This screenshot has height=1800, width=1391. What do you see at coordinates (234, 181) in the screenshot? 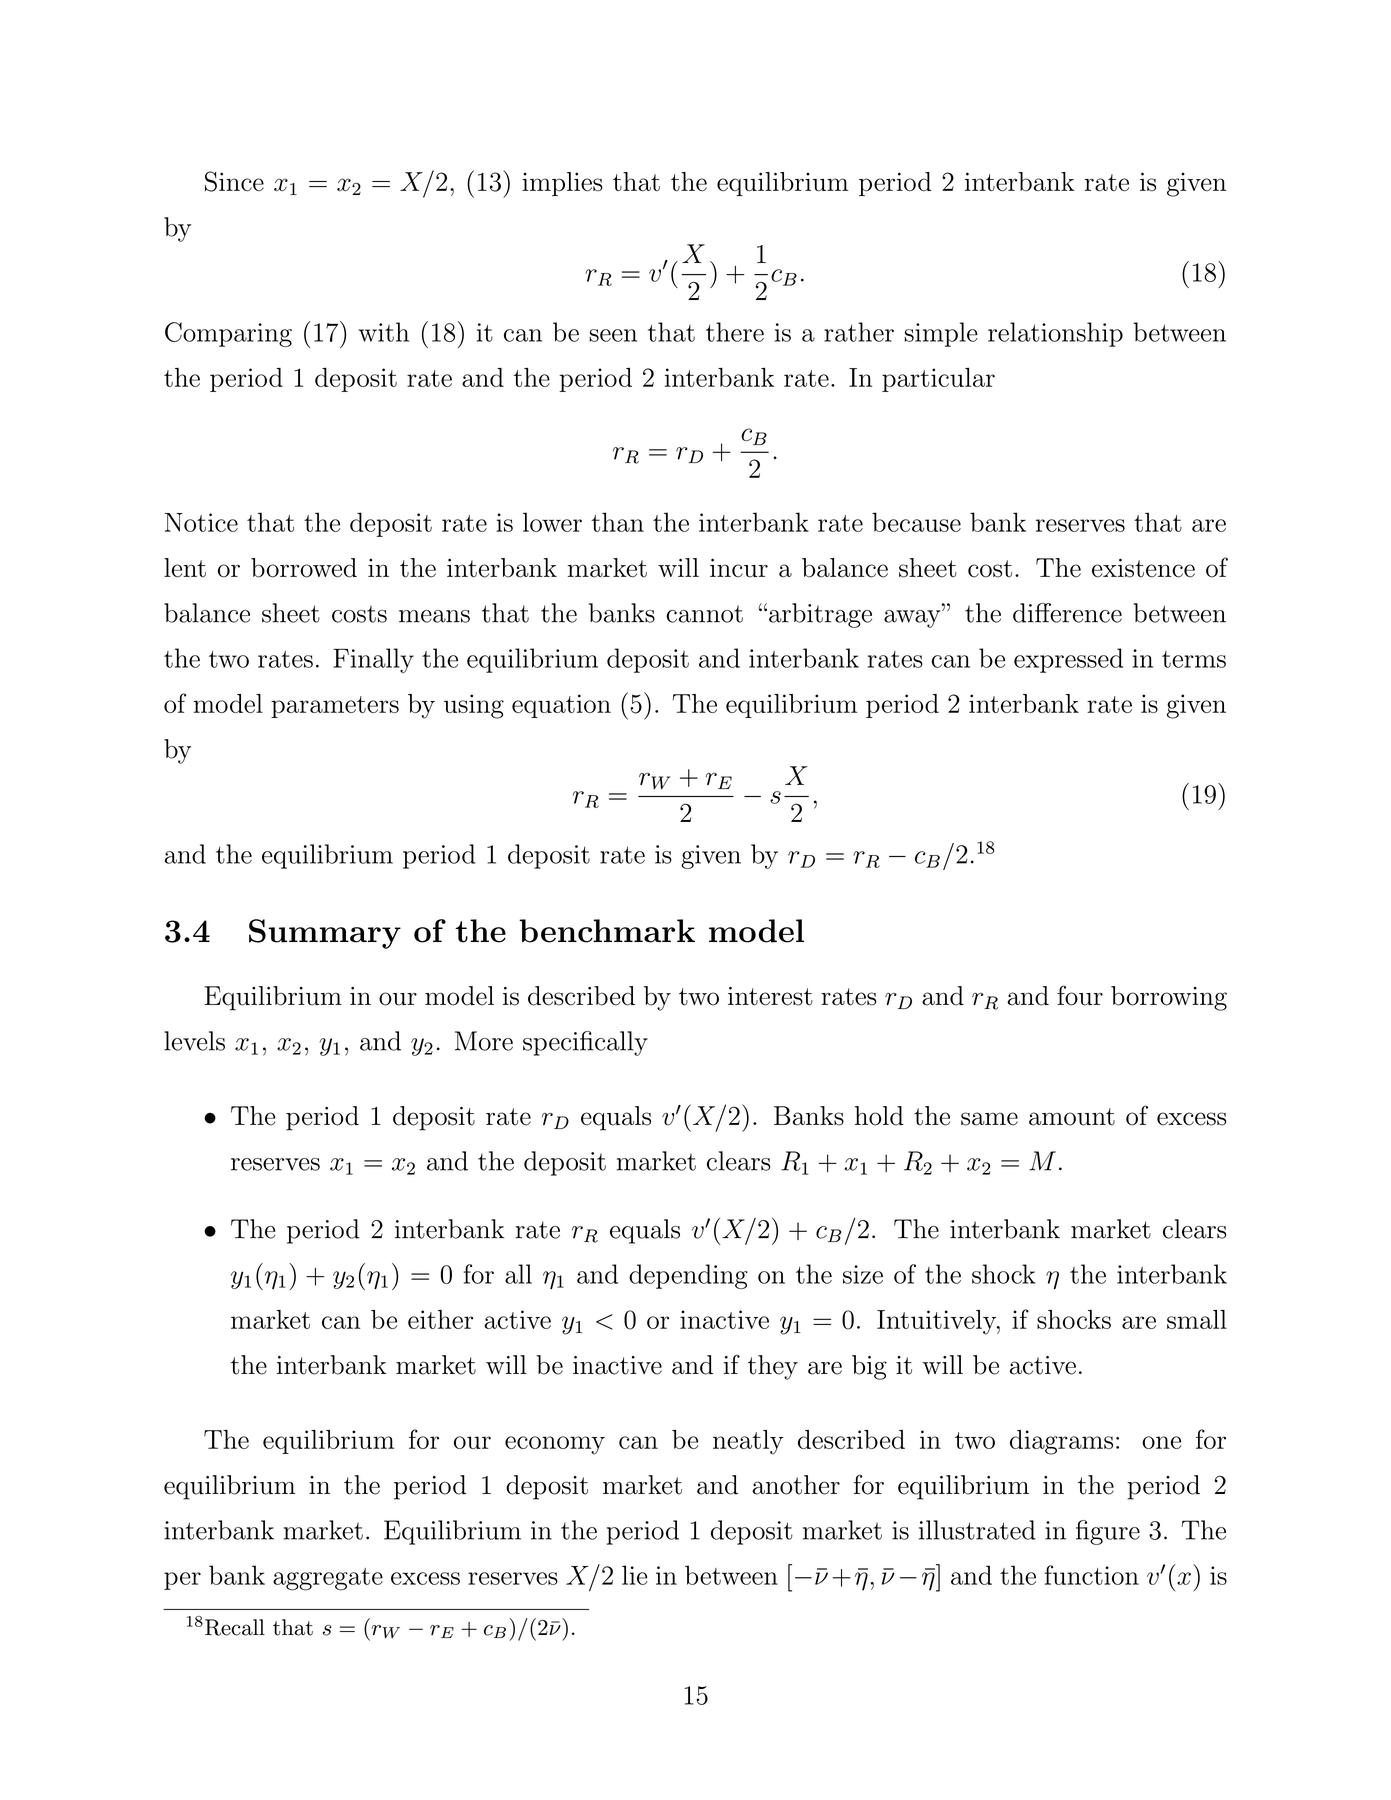
I see `Since` at bounding box center [234, 181].
